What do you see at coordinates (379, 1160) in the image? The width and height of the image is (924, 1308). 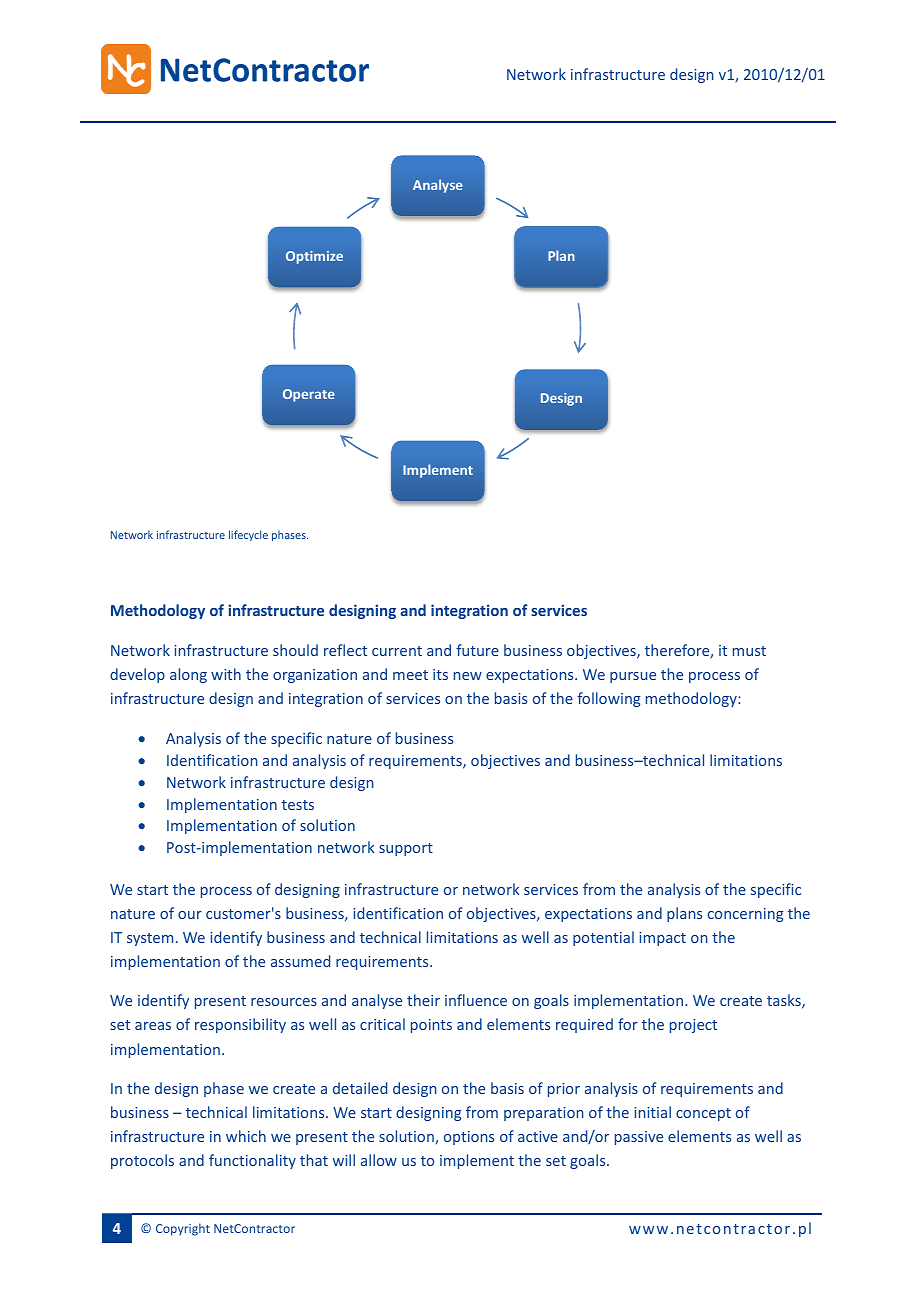 I see `allow` at bounding box center [379, 1160].
